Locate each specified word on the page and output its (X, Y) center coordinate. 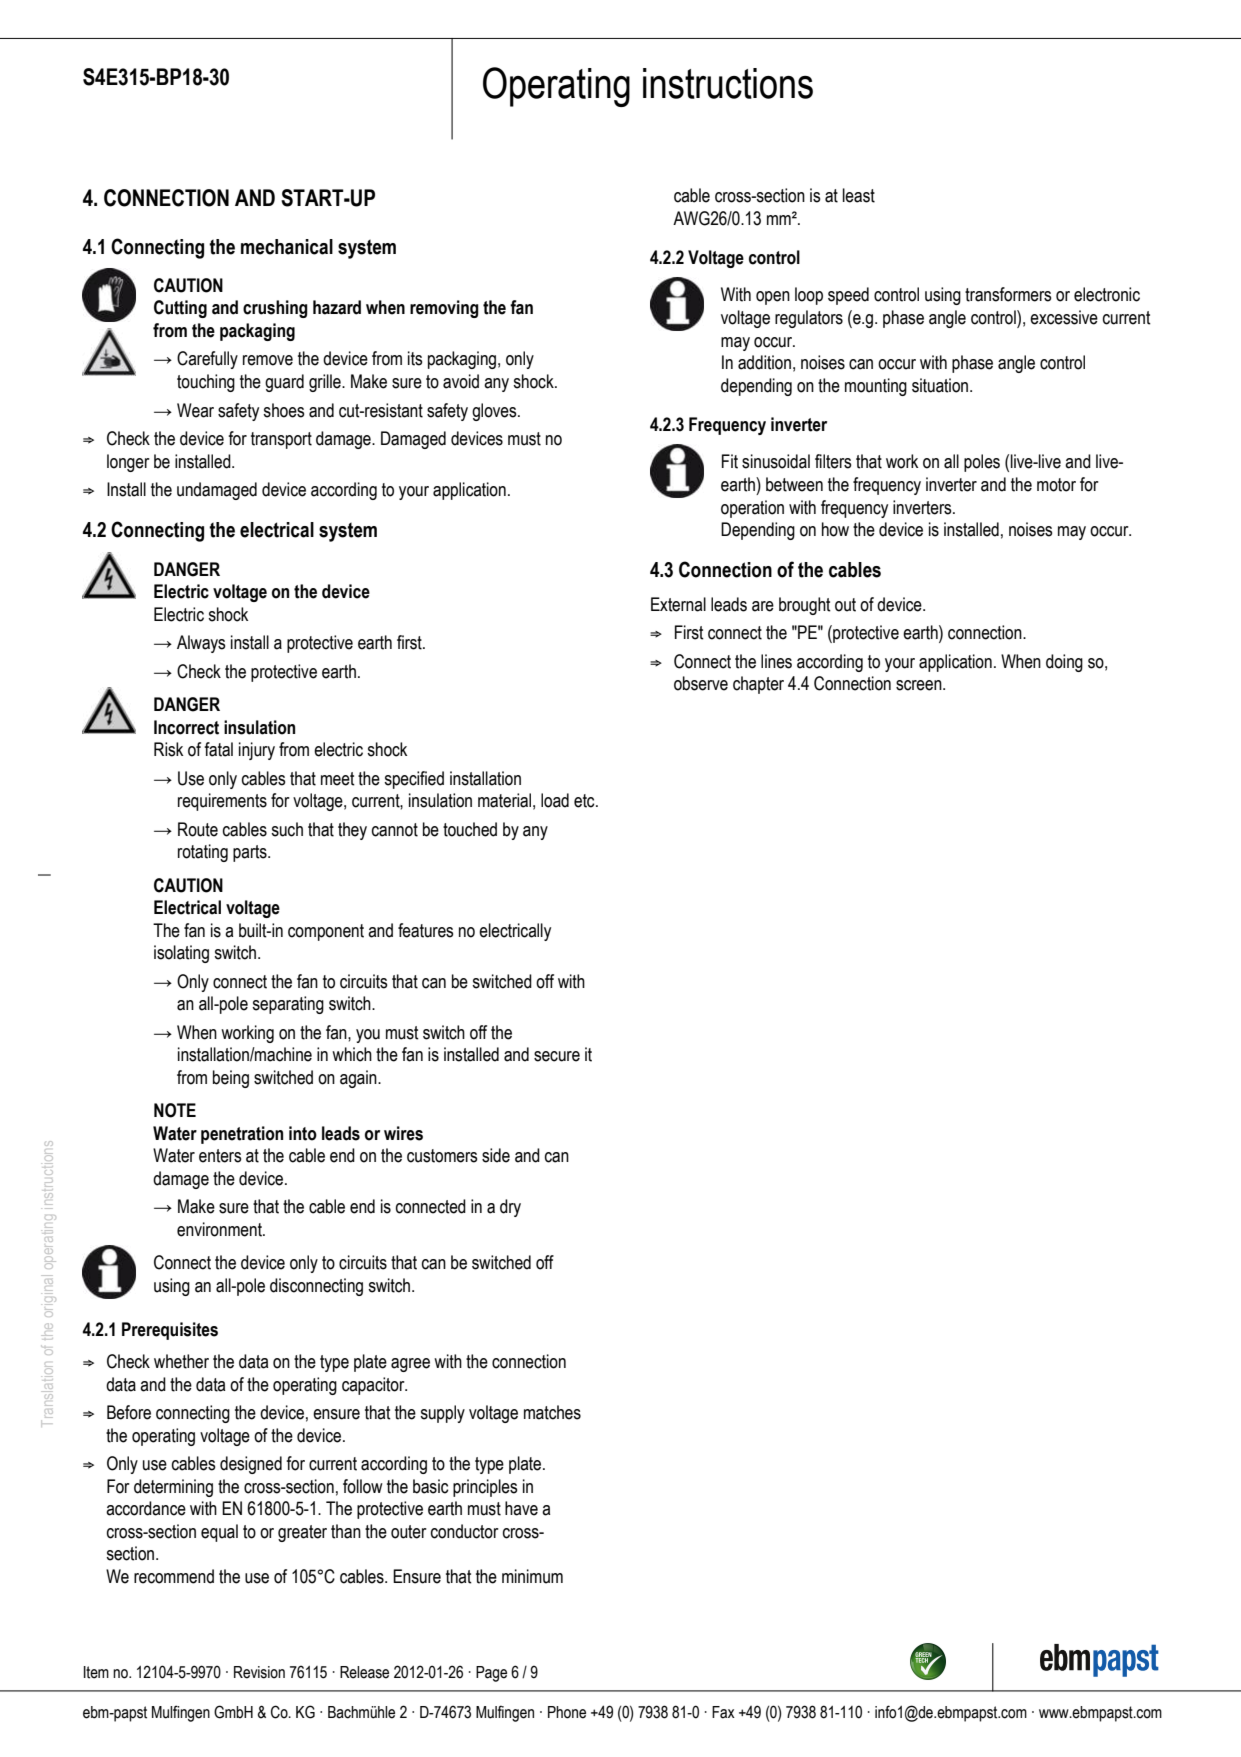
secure (557, 1056)
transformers (1008, 294)
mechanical (287, 247)
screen (920, 685)
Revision (259, 1672)
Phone (567, 1712)
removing (444, 309)
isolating (181, 954)
